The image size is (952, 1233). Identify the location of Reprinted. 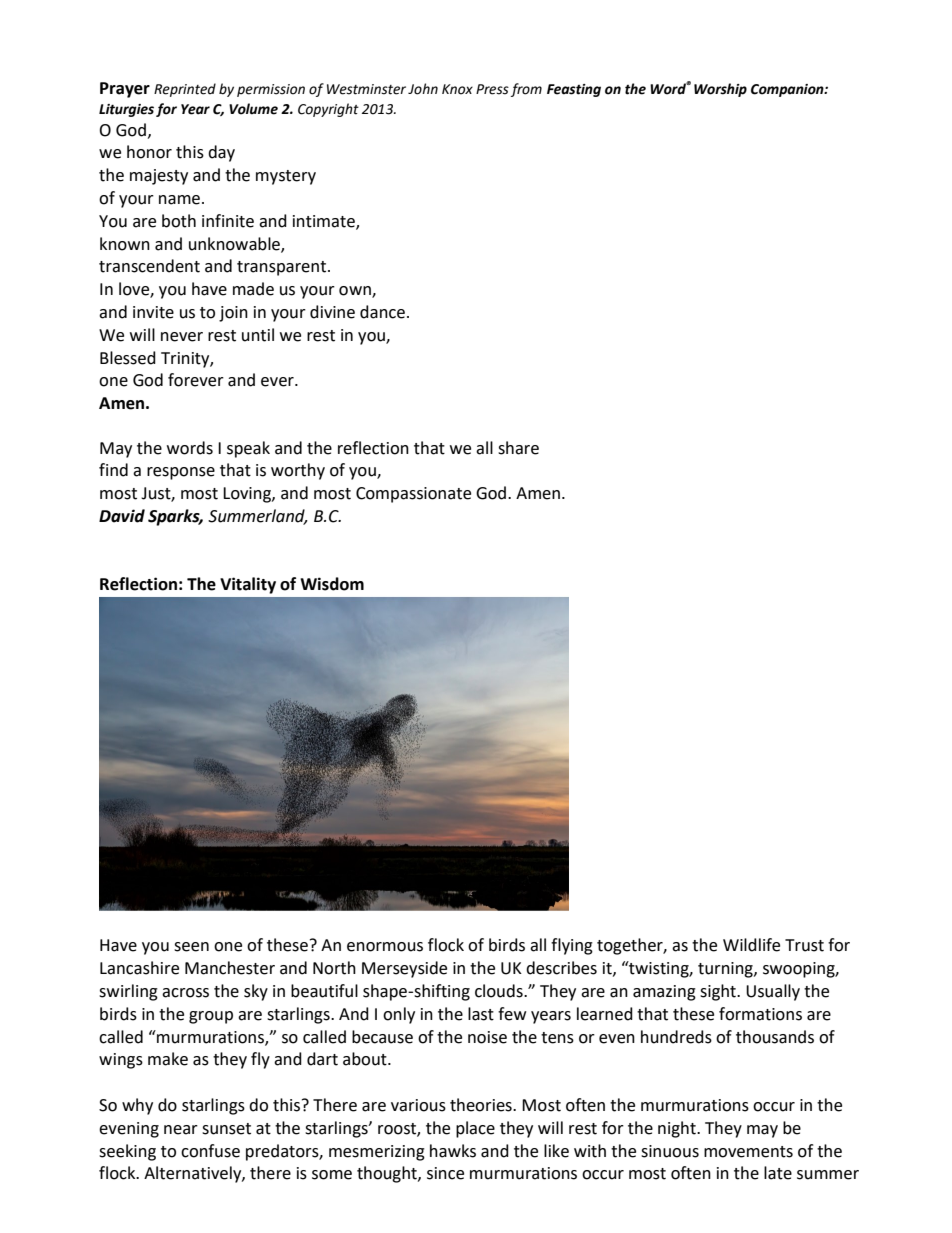
(185, 90).
